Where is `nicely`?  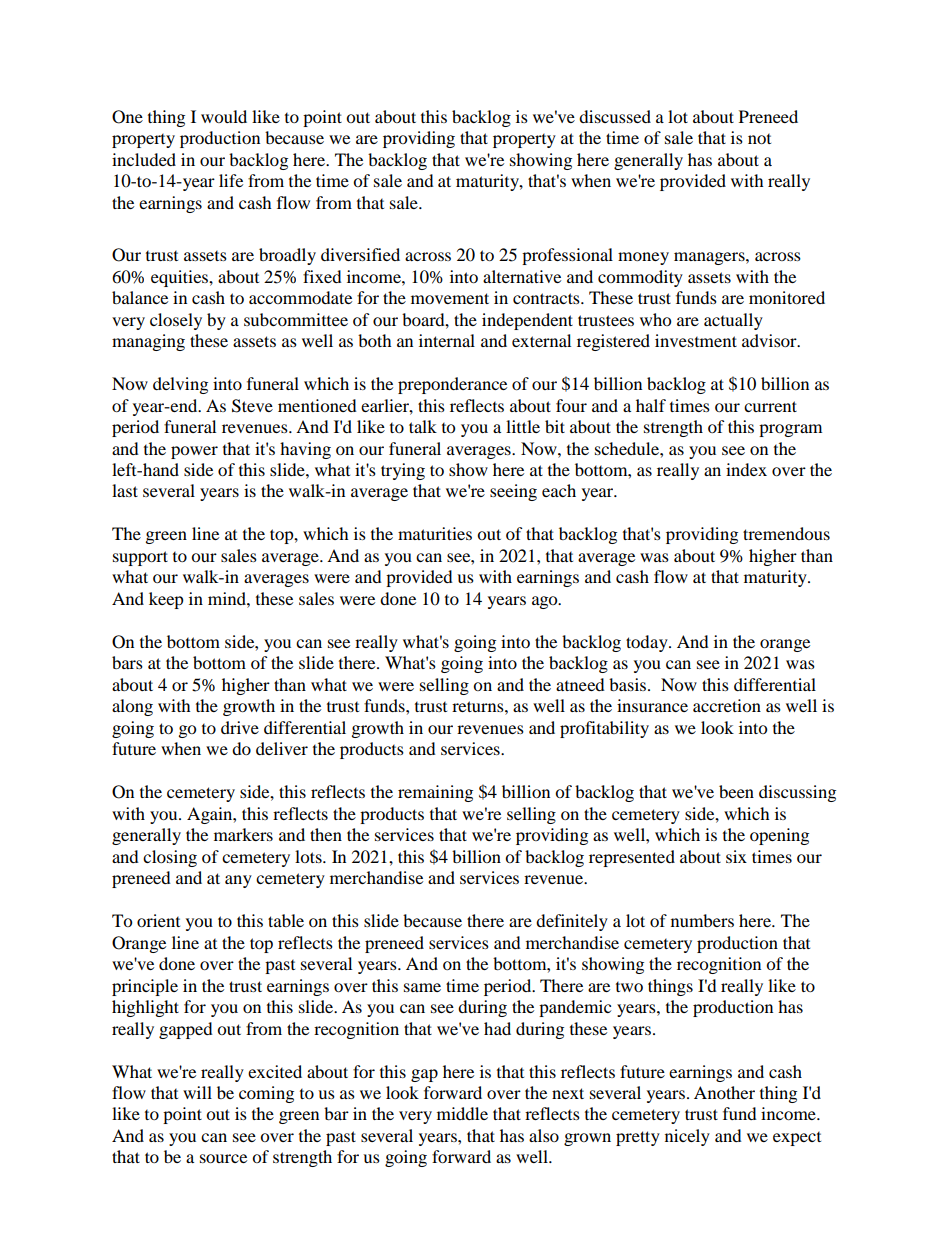
nicely is located at coordinates (687, 1137).
